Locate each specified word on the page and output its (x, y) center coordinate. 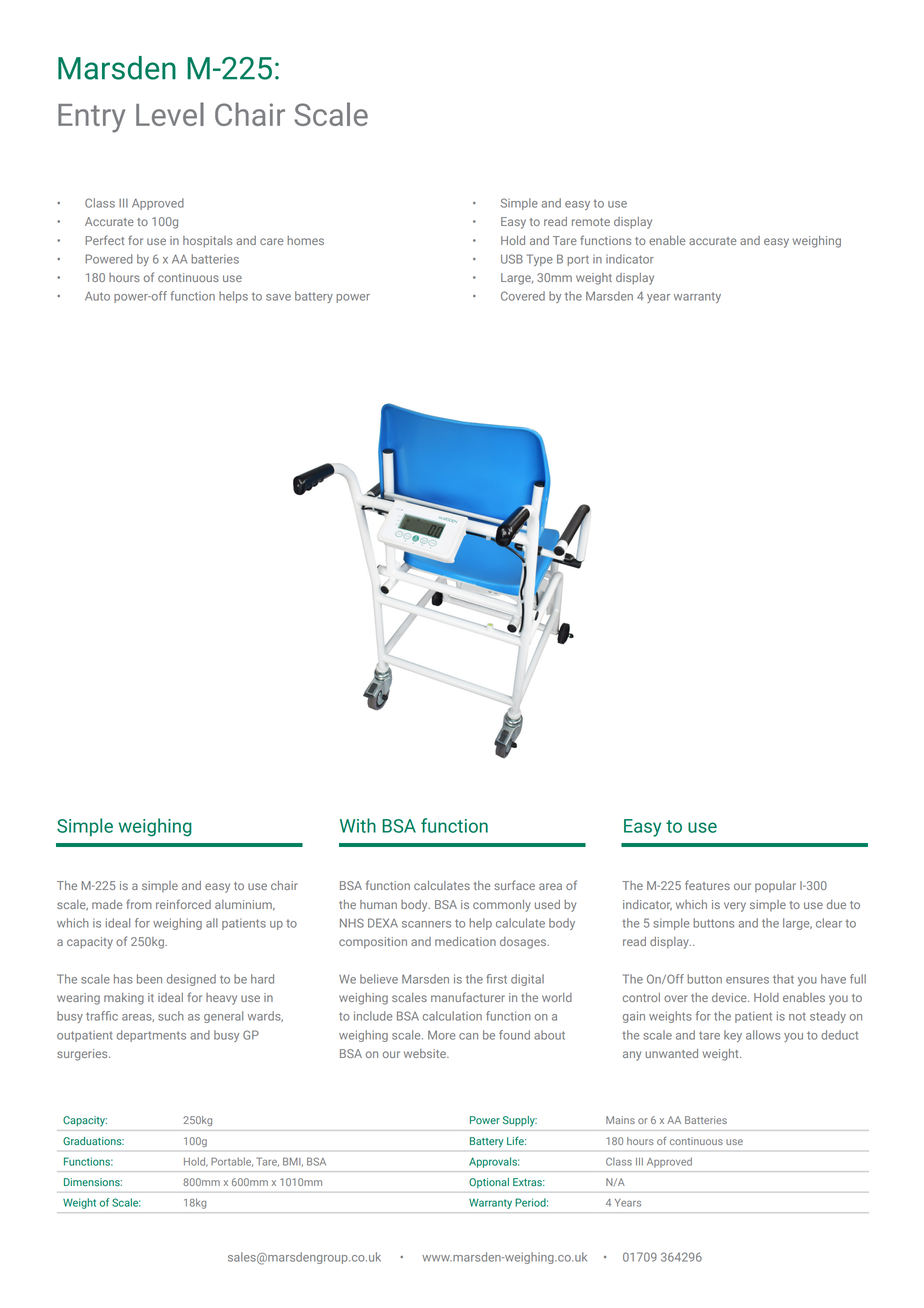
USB (512, 259)
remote (591, 222)
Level (170, 114)
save (278, 297)
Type (540, 260)
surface (514, 885)
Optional (489, 1183)
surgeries (83, 1055)
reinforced (183, 904)
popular (775, 886)
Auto (97, 296)
